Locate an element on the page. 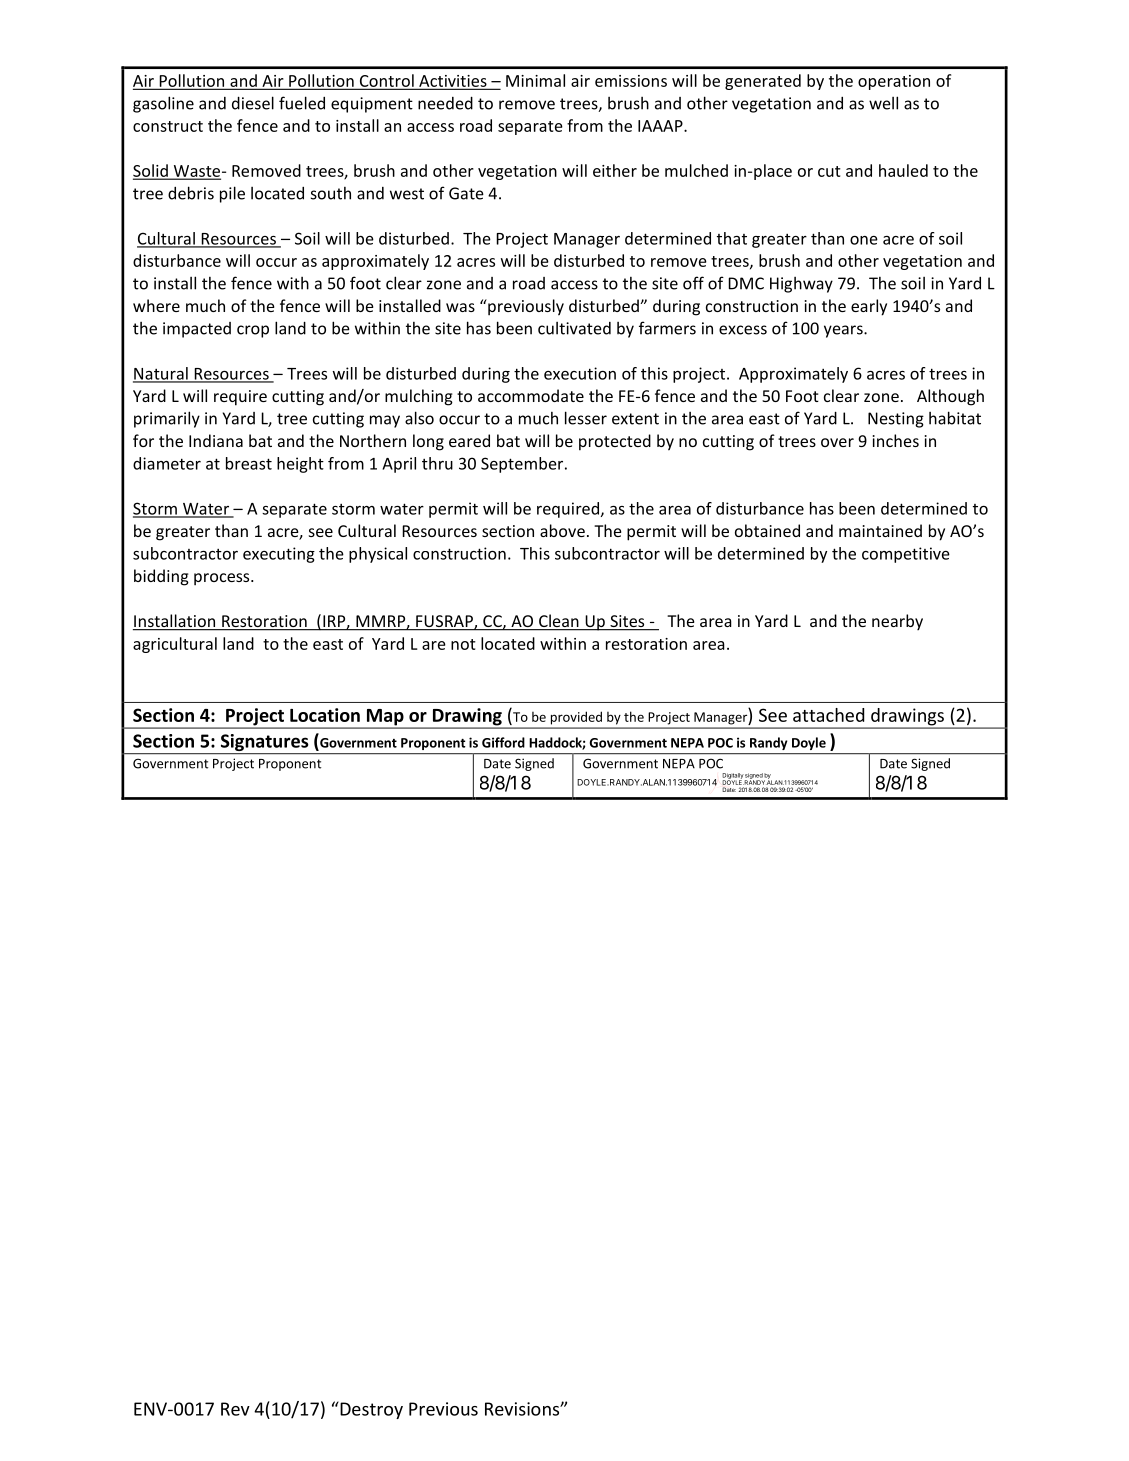  maintained is located at coordinates (880, 530).
